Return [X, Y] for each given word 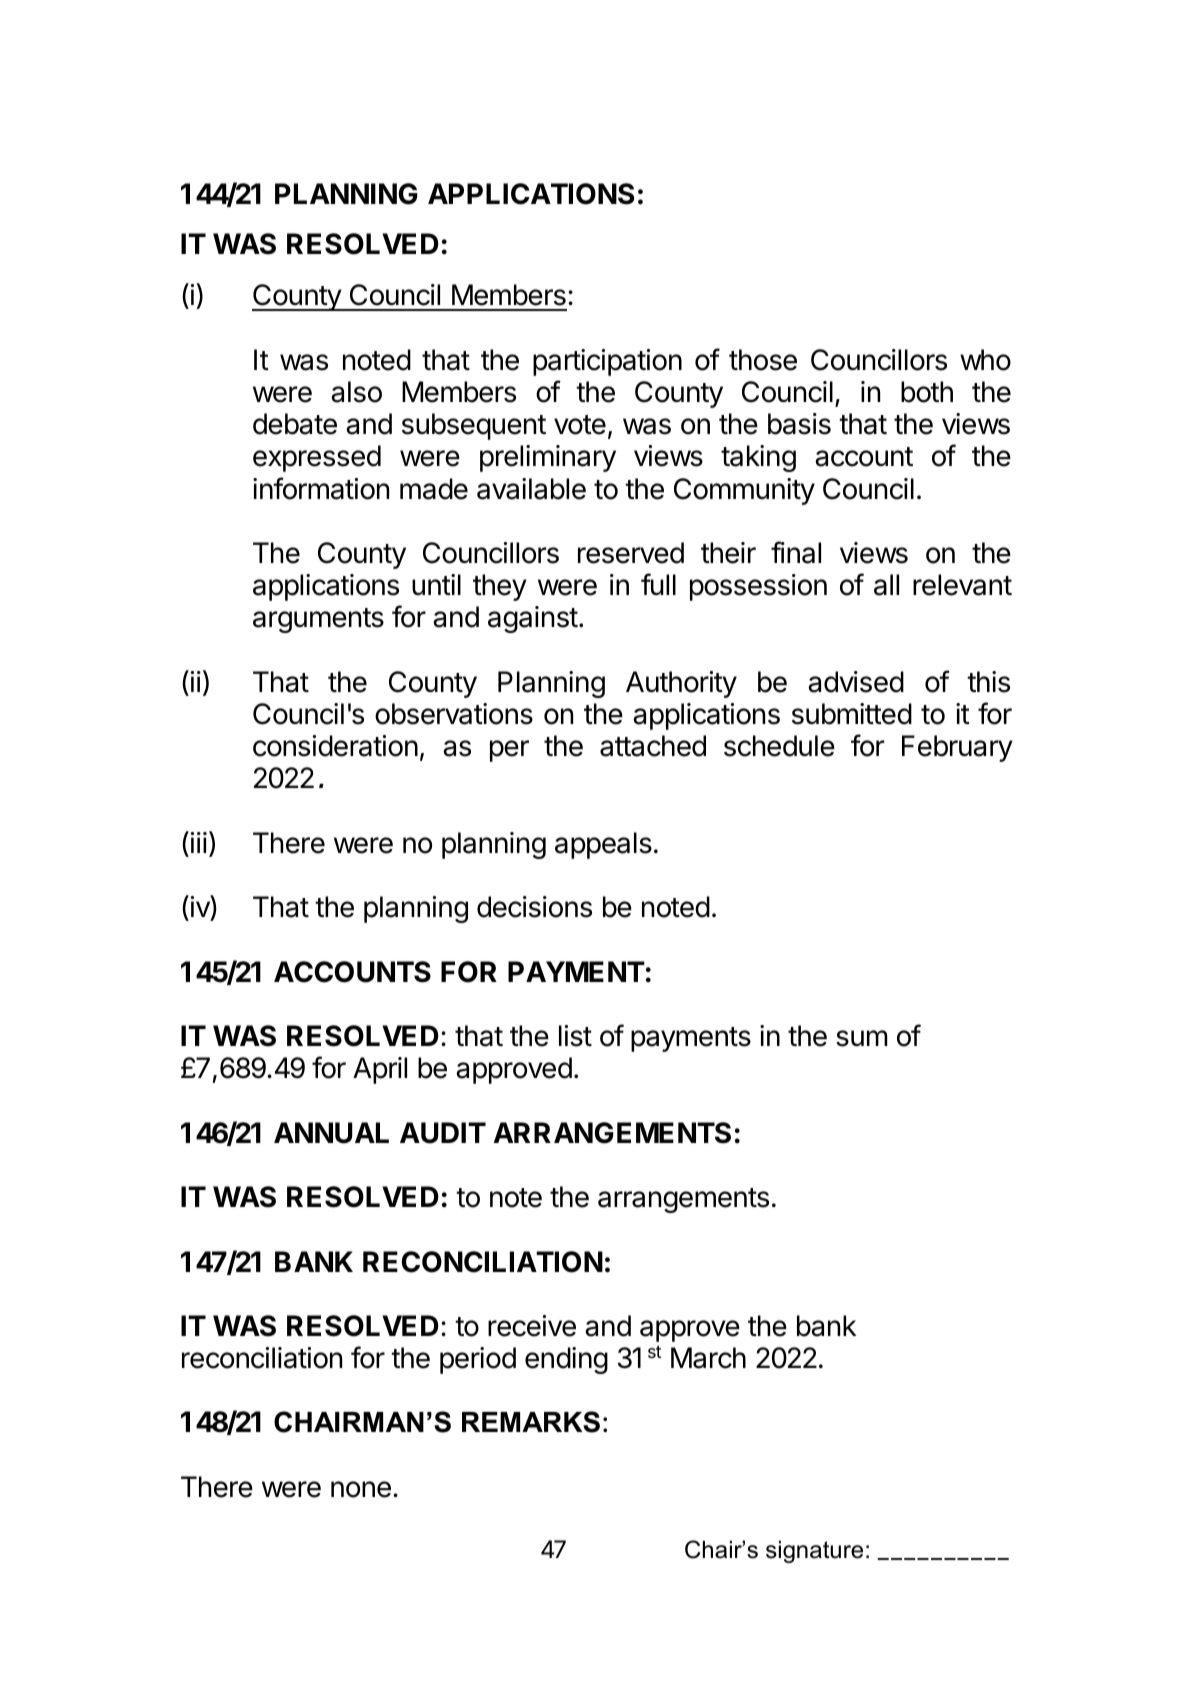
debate [295, 424]
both [927, 392]
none [361, 1489]
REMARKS [531, 1422]
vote [580, 425]
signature [814, 1552]
